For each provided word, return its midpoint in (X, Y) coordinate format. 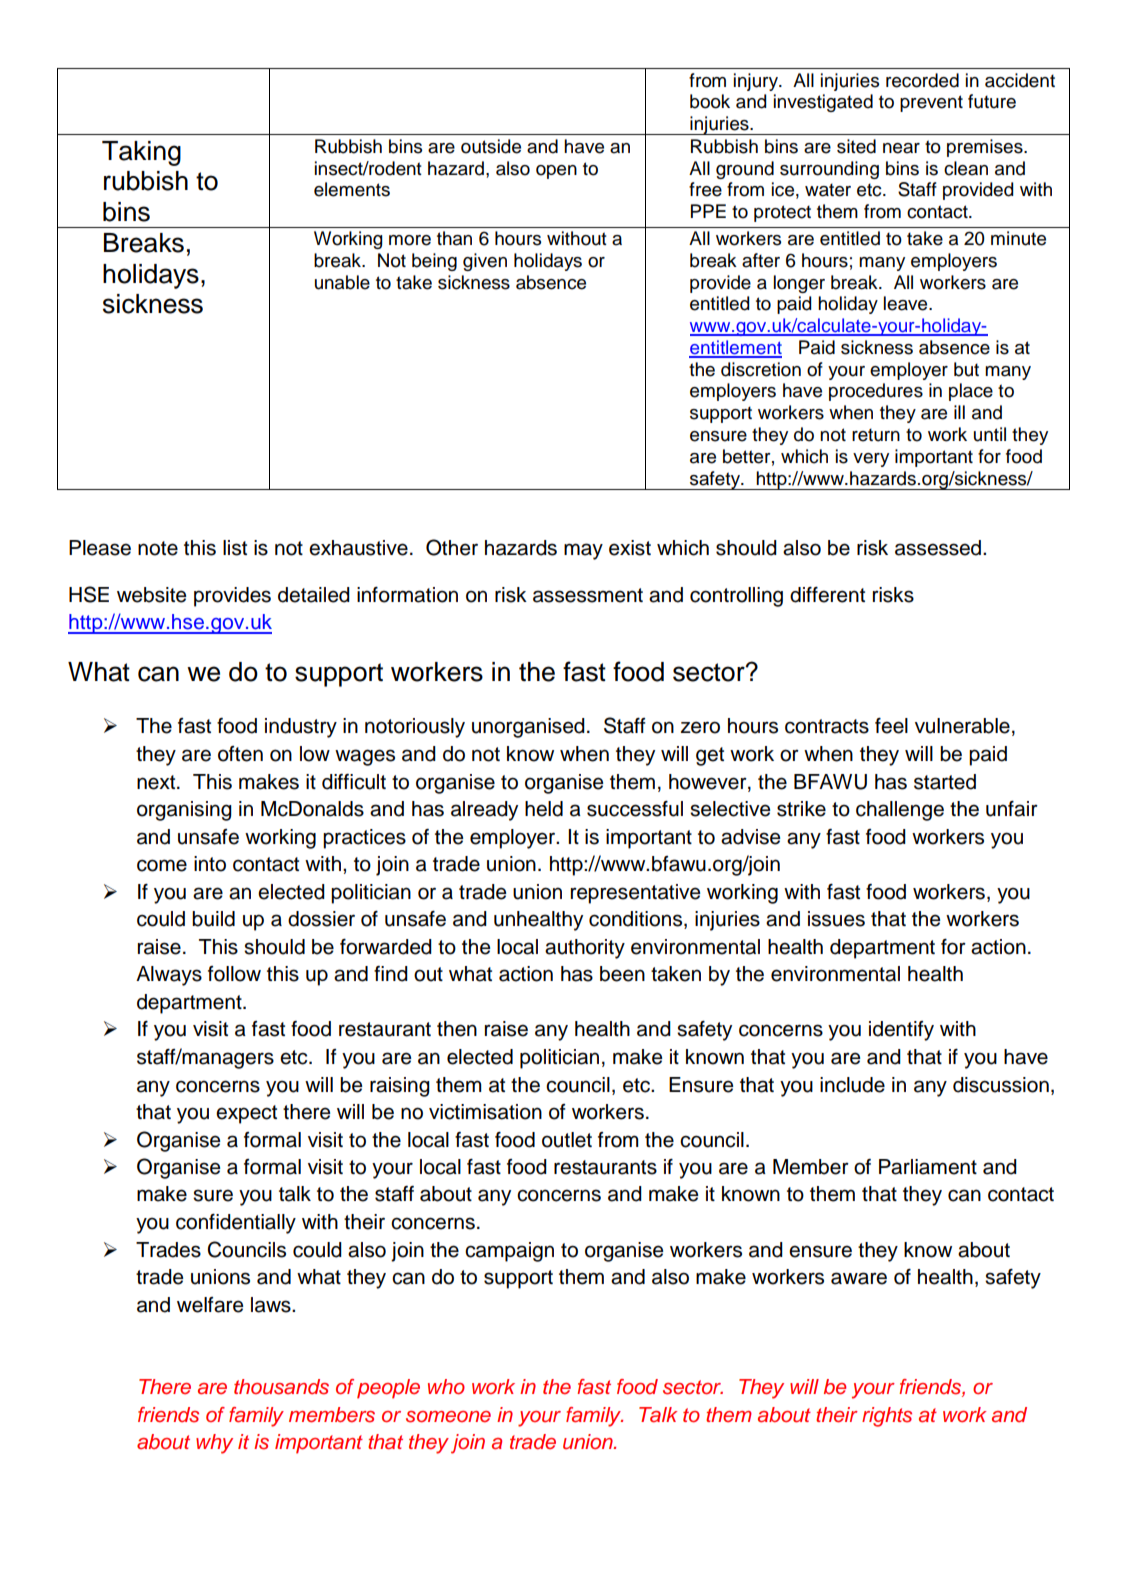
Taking (141, 153)
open (556, 172)
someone (448, 1417)
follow (234, 974)
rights (887, 1417)
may (583, 551)
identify (901, 1031)
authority (585, 949)
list (235, 548)
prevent (931, 103)
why (214, 1444)
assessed (939, 548)
